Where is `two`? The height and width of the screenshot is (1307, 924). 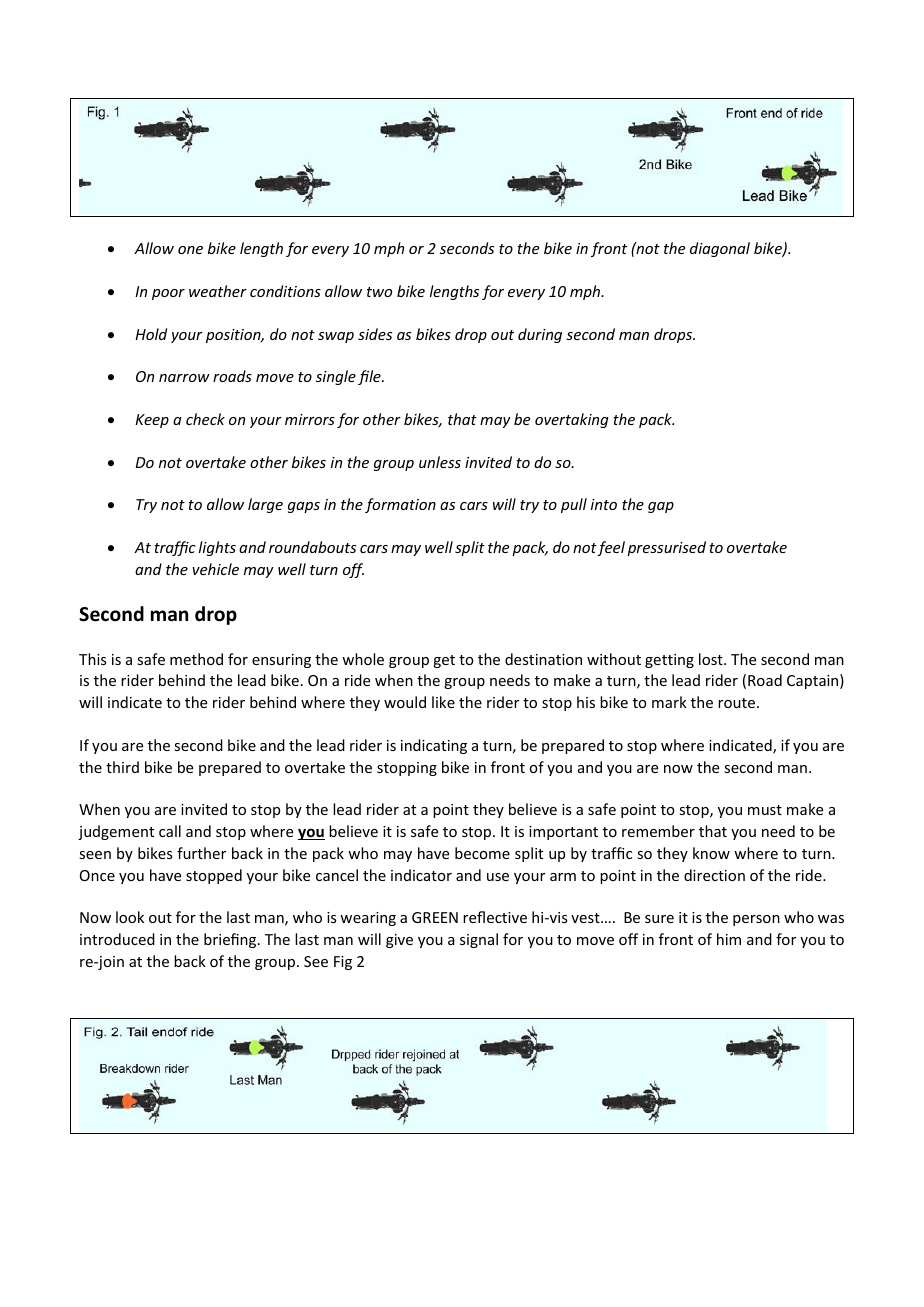 two is located at coordinates (379, 292).
